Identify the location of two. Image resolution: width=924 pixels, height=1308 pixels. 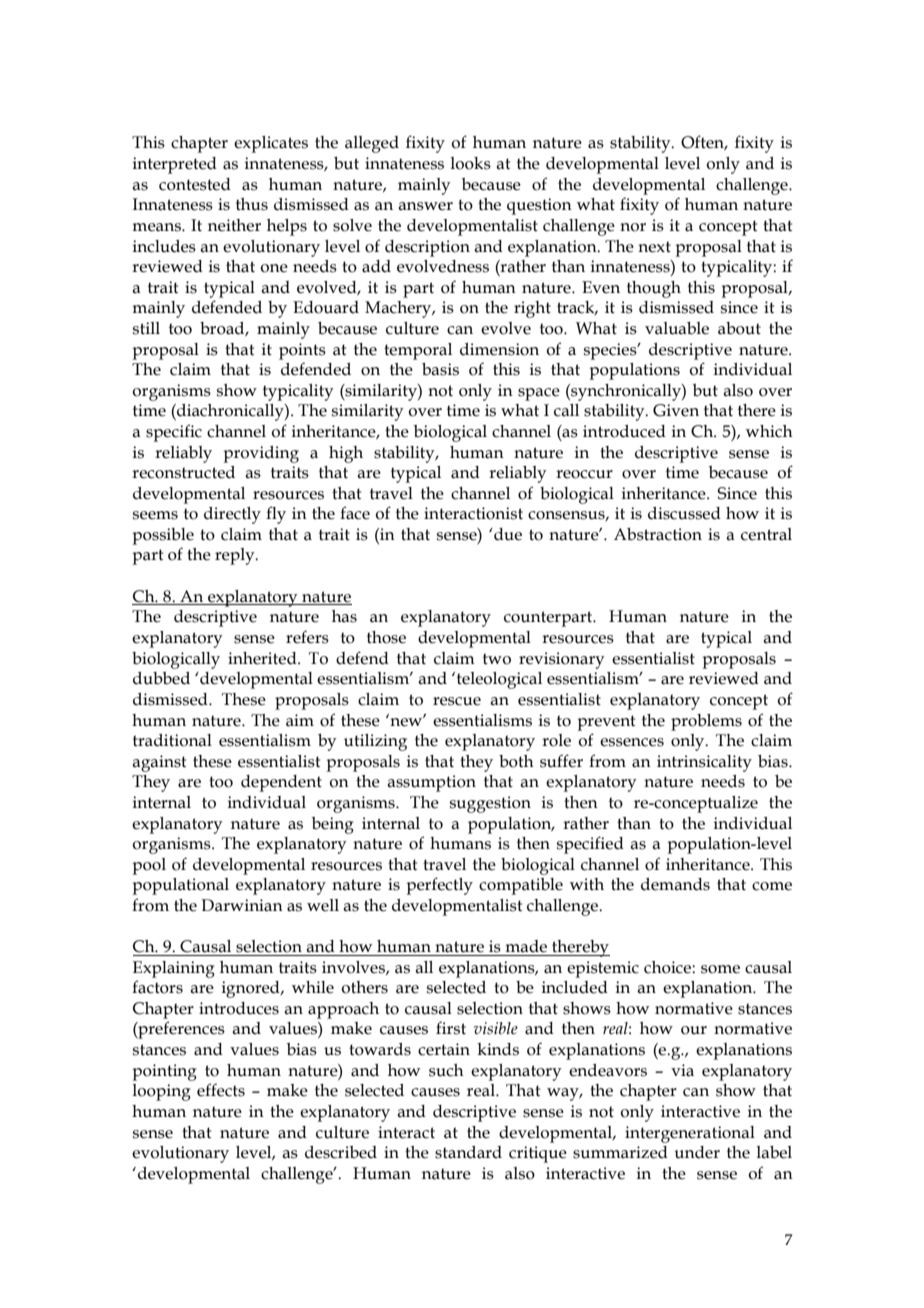
(497, 659).
